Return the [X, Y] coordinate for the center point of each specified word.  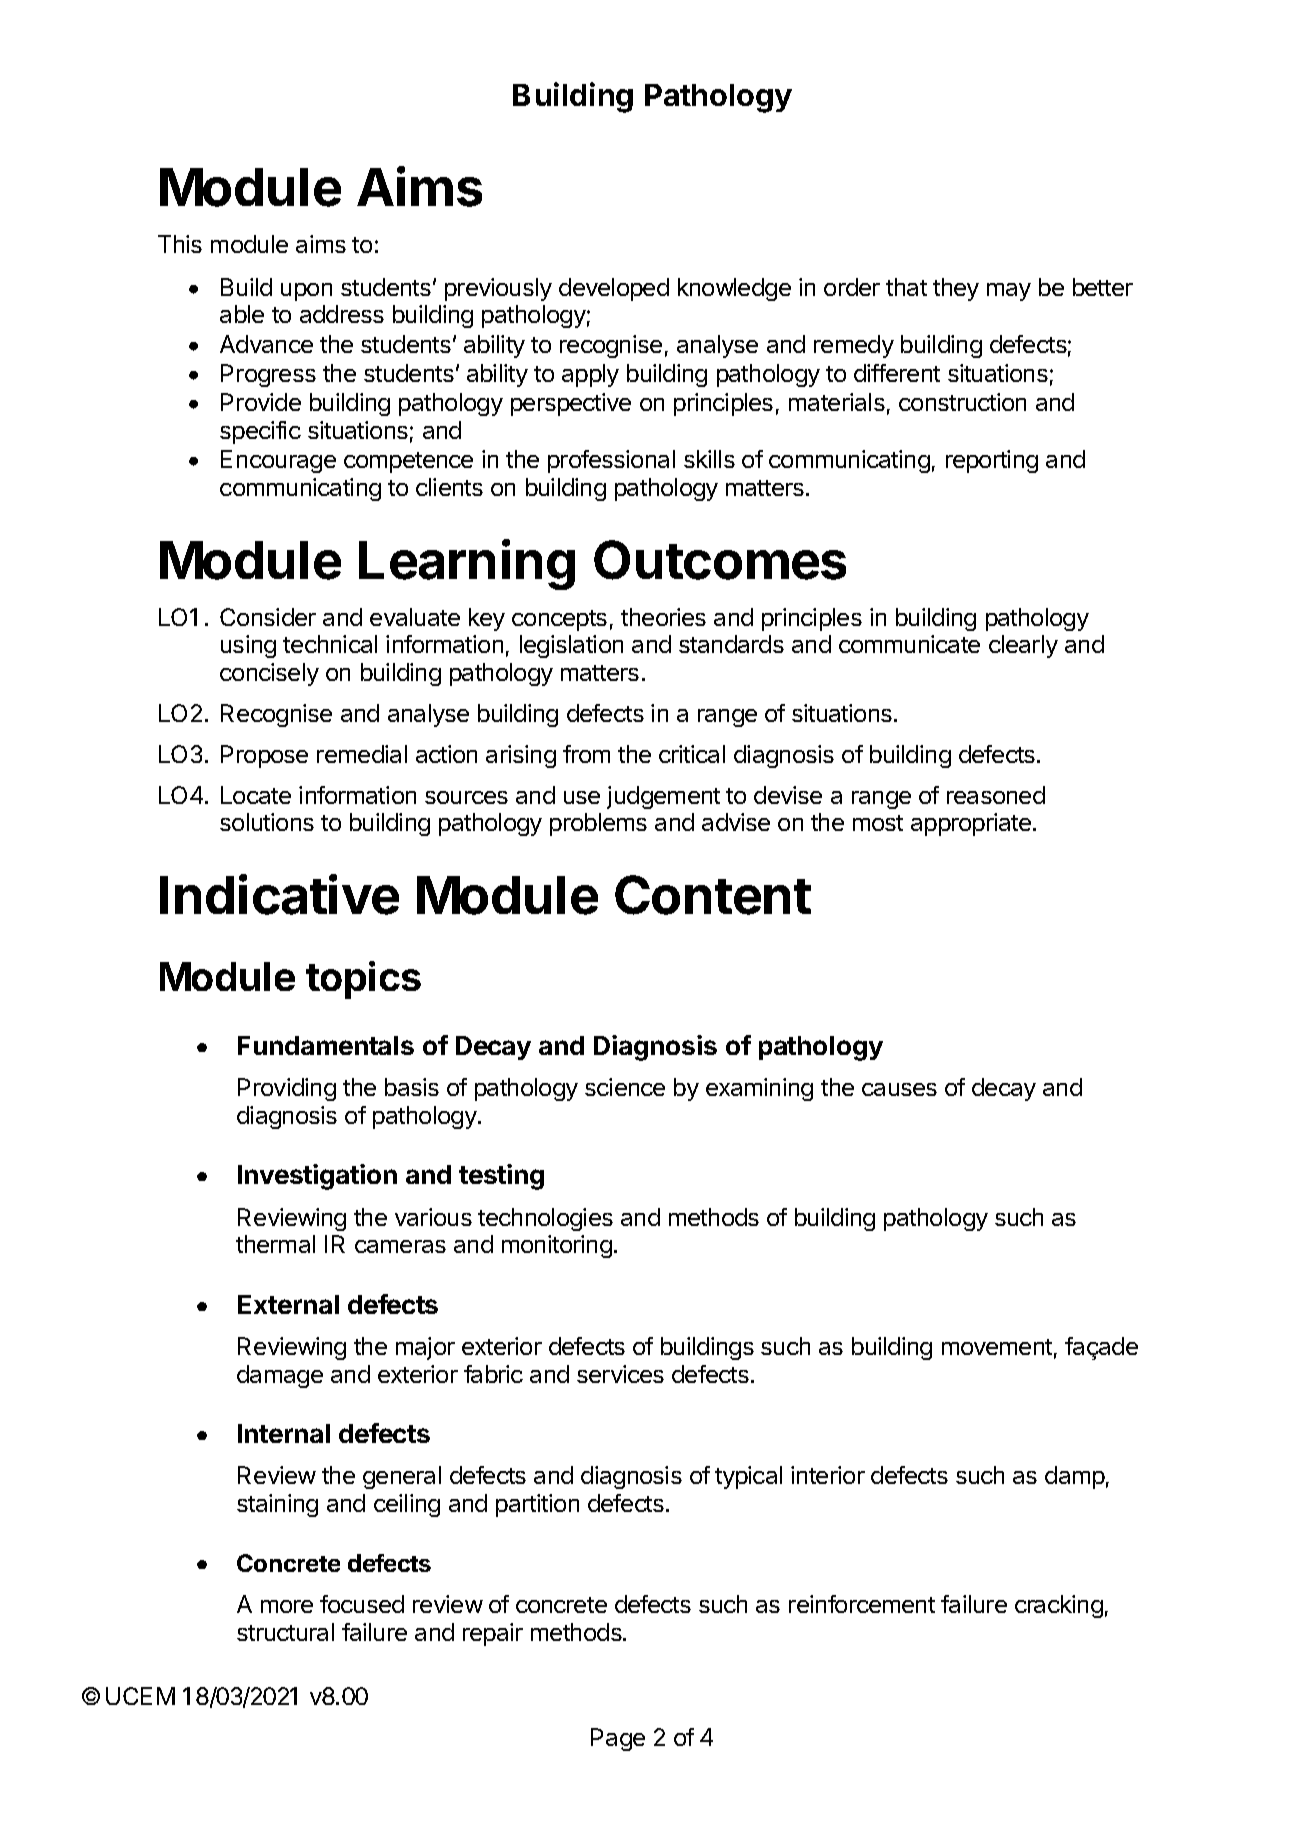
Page [618, 1739]
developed [614, 289]
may [1009, 292]
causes [899, 1089]
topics [363, 980]
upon [306, 292]
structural [285, 1632]
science [625, 1087]
